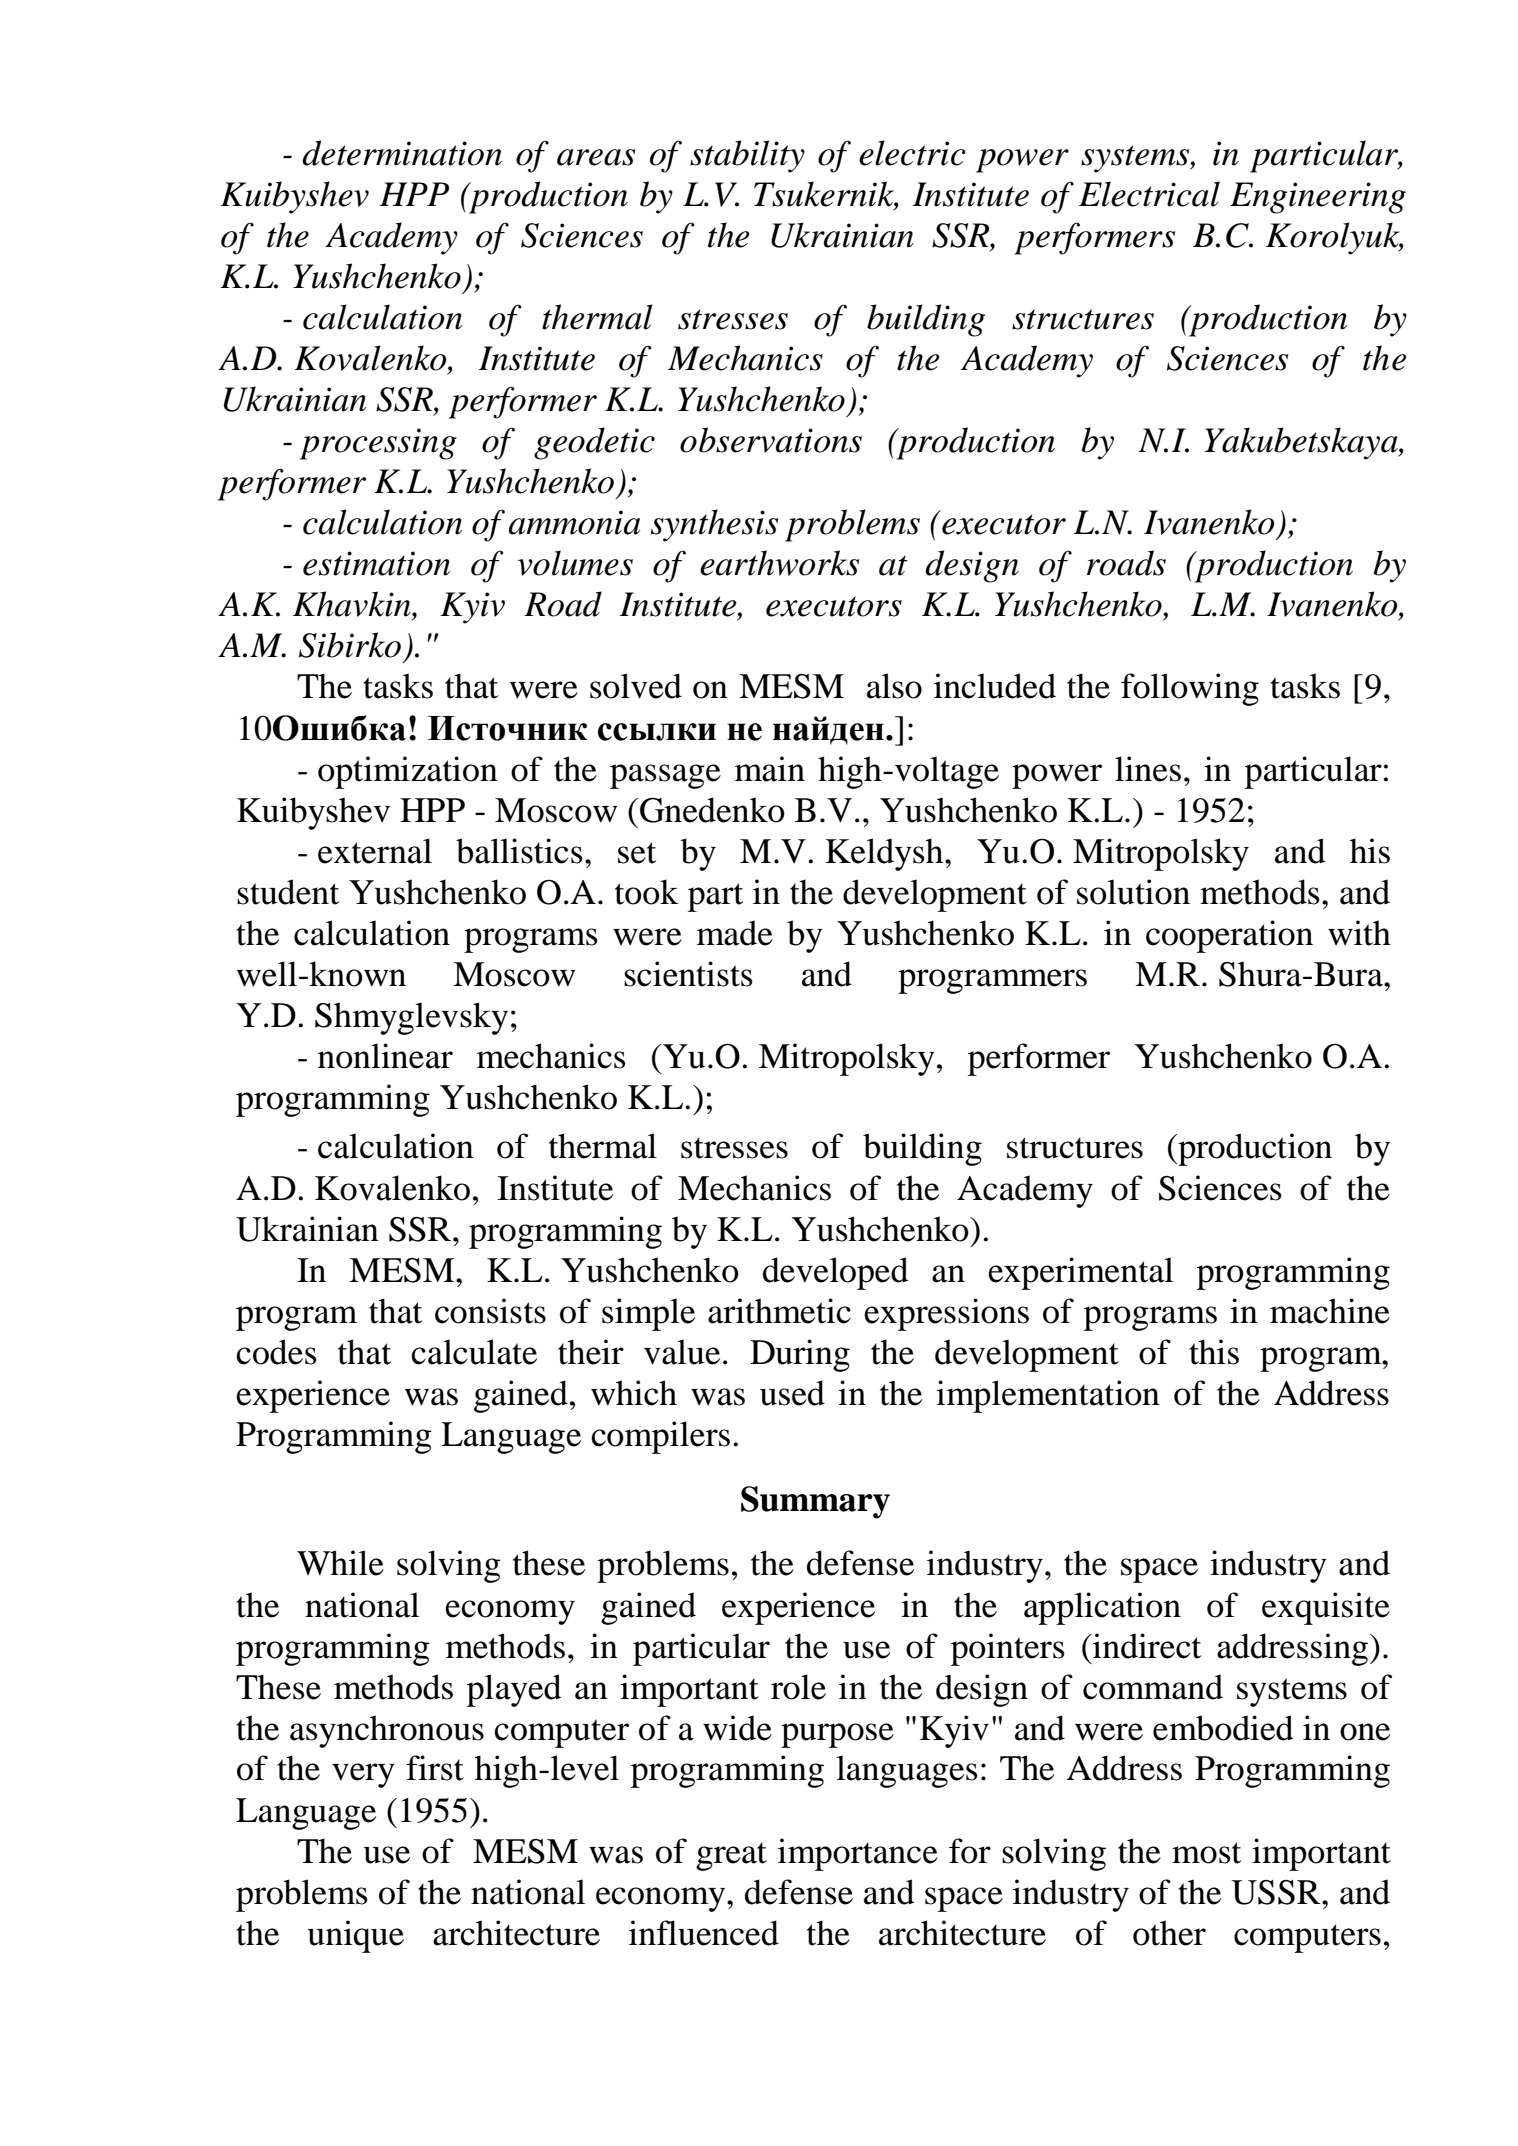 The width and height of the image is (1518, 2146). What do you see at coordinates (402, 153) in the image?
I see `determination` at bounding box center [402, 153].
